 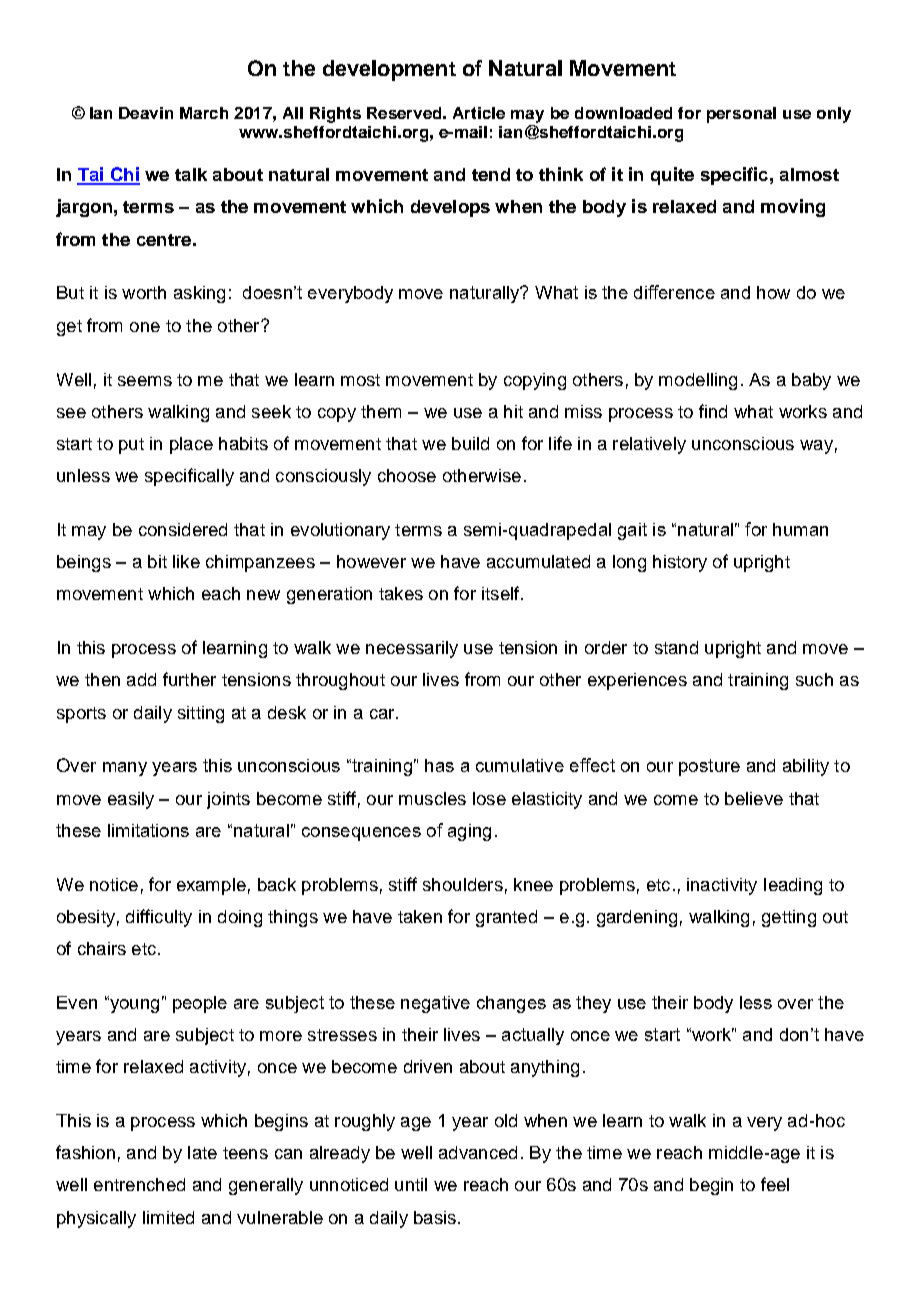 What do you see at coordinates (479, 113) in the screenshot?
I see `Article` at bounding box center [479, 113].
